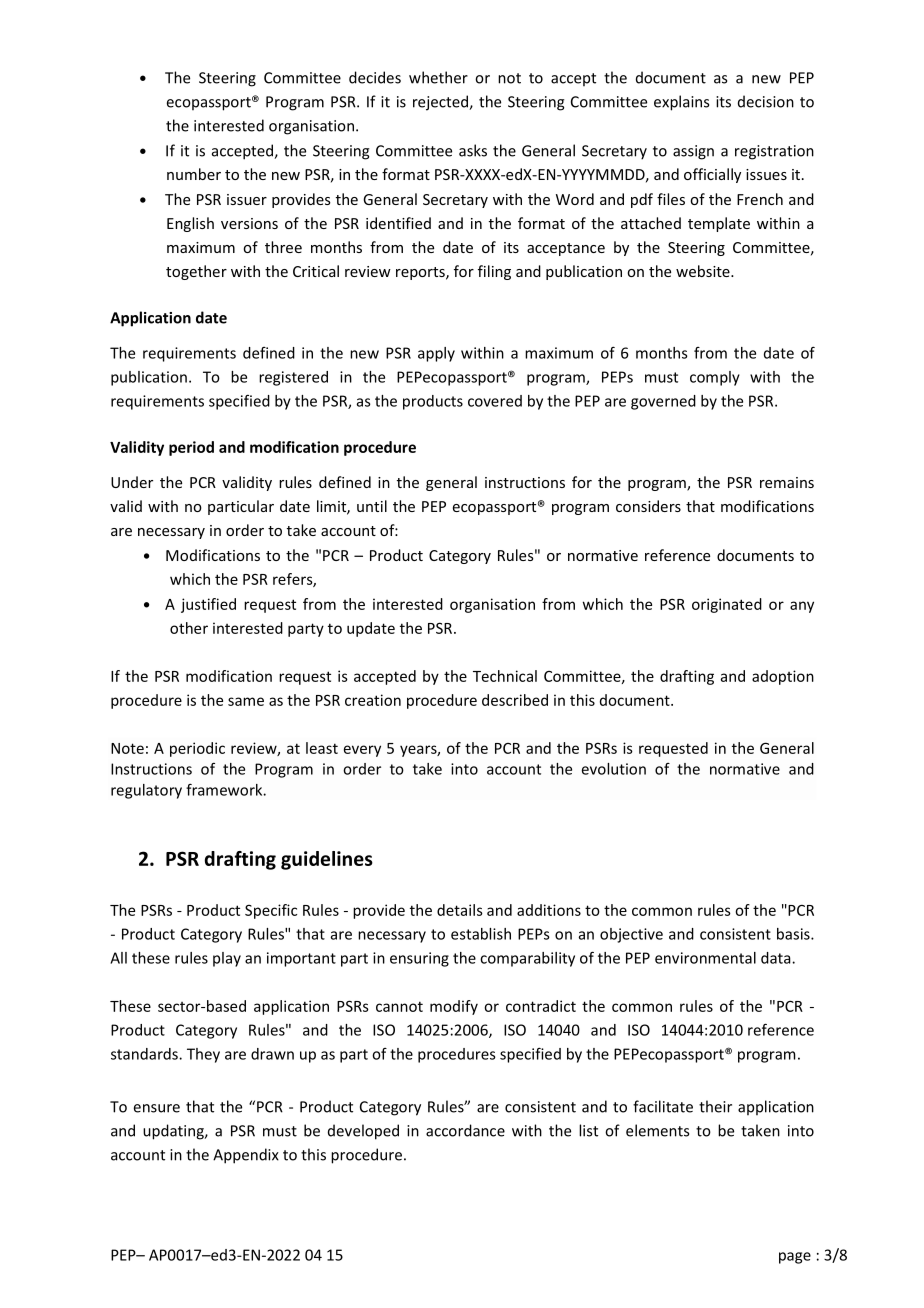 The height and width of the document is (1308, 924). What do you see at coordinates (465, 1130) in the document?
I see `accordance` at bounding box center [465, 1130].
